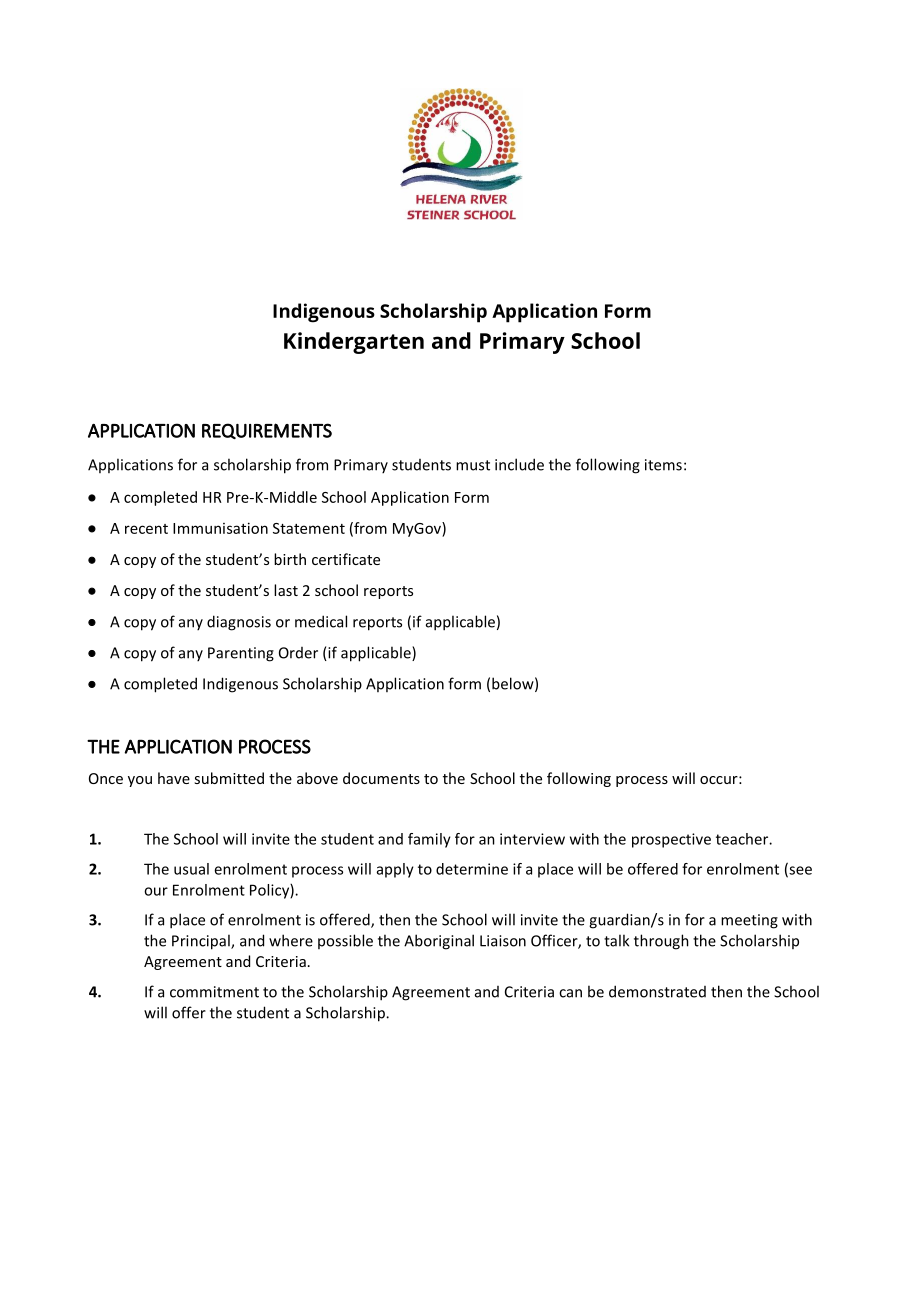 The width and height of the page is (924, 1308). What do you see at coordinates (473, 465) in the page?
I see `must` at bounding box center [473, 465].
